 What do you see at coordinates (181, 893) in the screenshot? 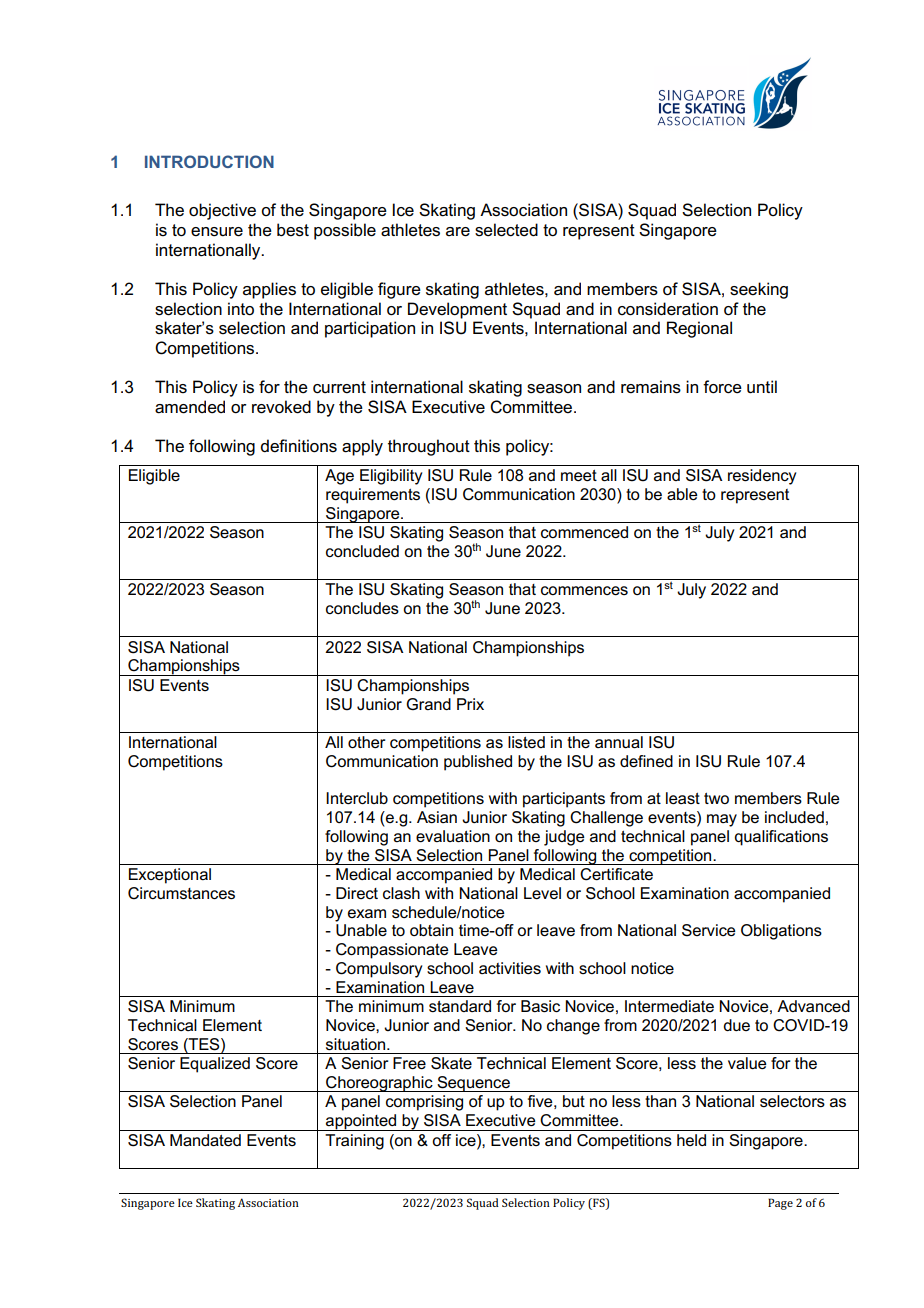
I see `Circumstances` at bounding box center [181, 893].
